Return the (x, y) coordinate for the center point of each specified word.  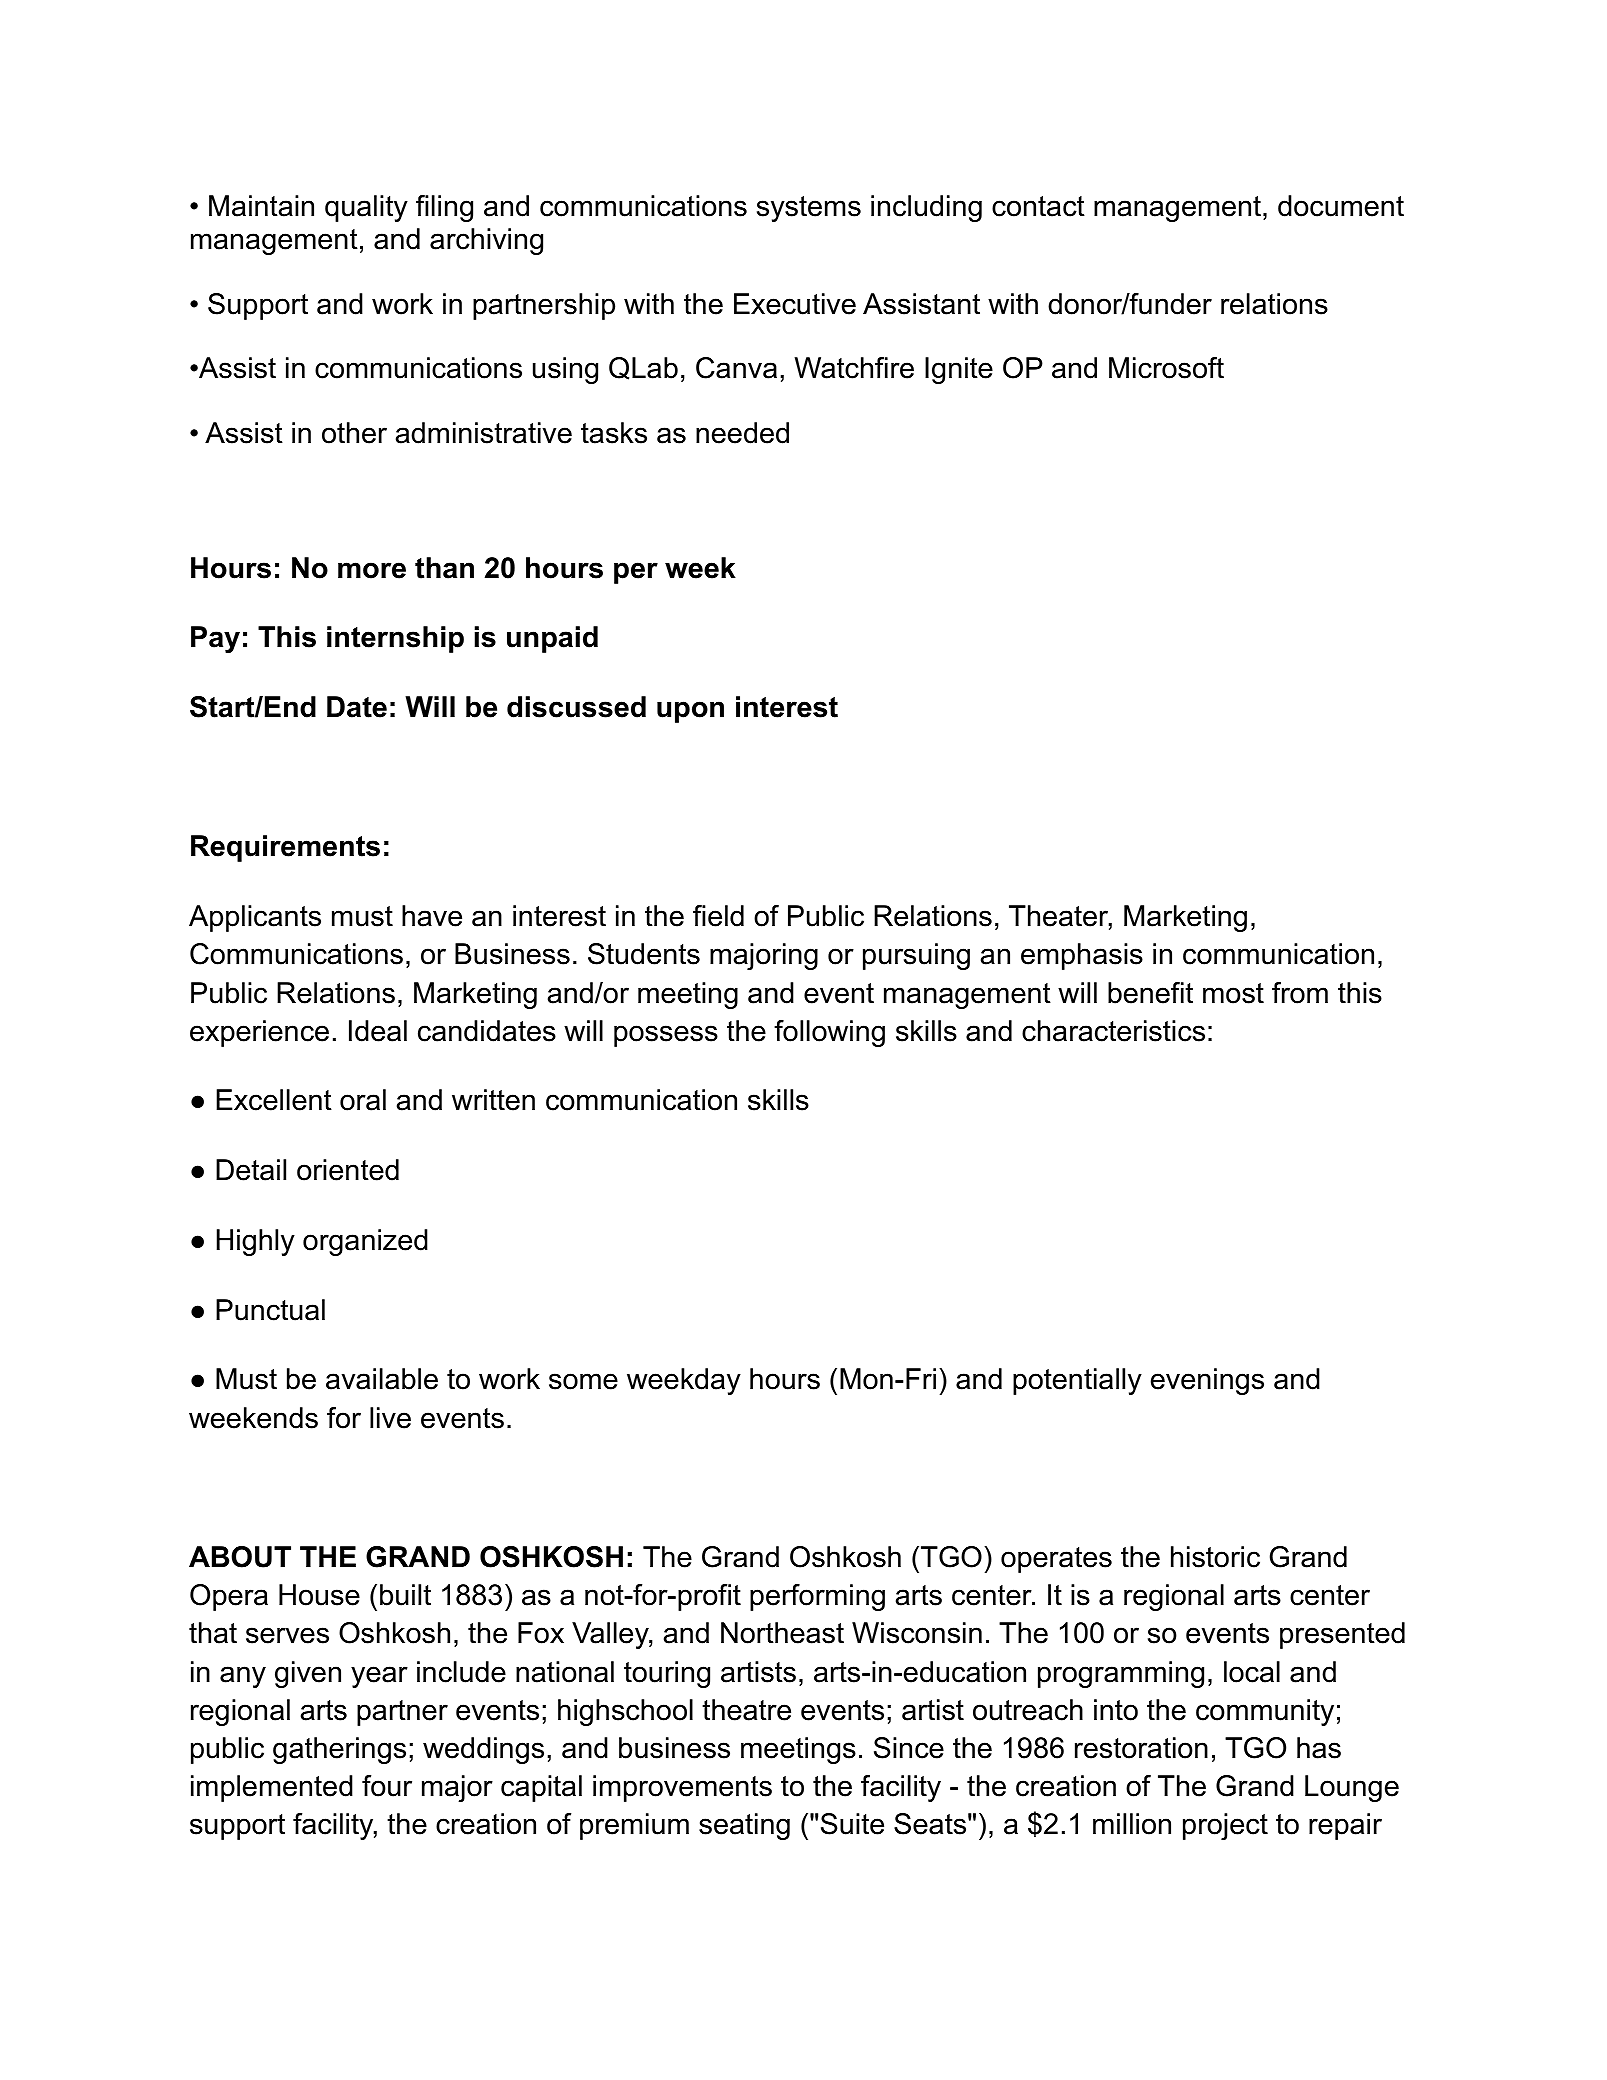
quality (366, 208)
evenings (1207, 1381)
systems (809, 209)
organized (365, 1242)
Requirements (285, 848)
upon (690, 712)
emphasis (1082, 956)
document (1341, 206)
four (387, 1786)
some (583, 1381)
